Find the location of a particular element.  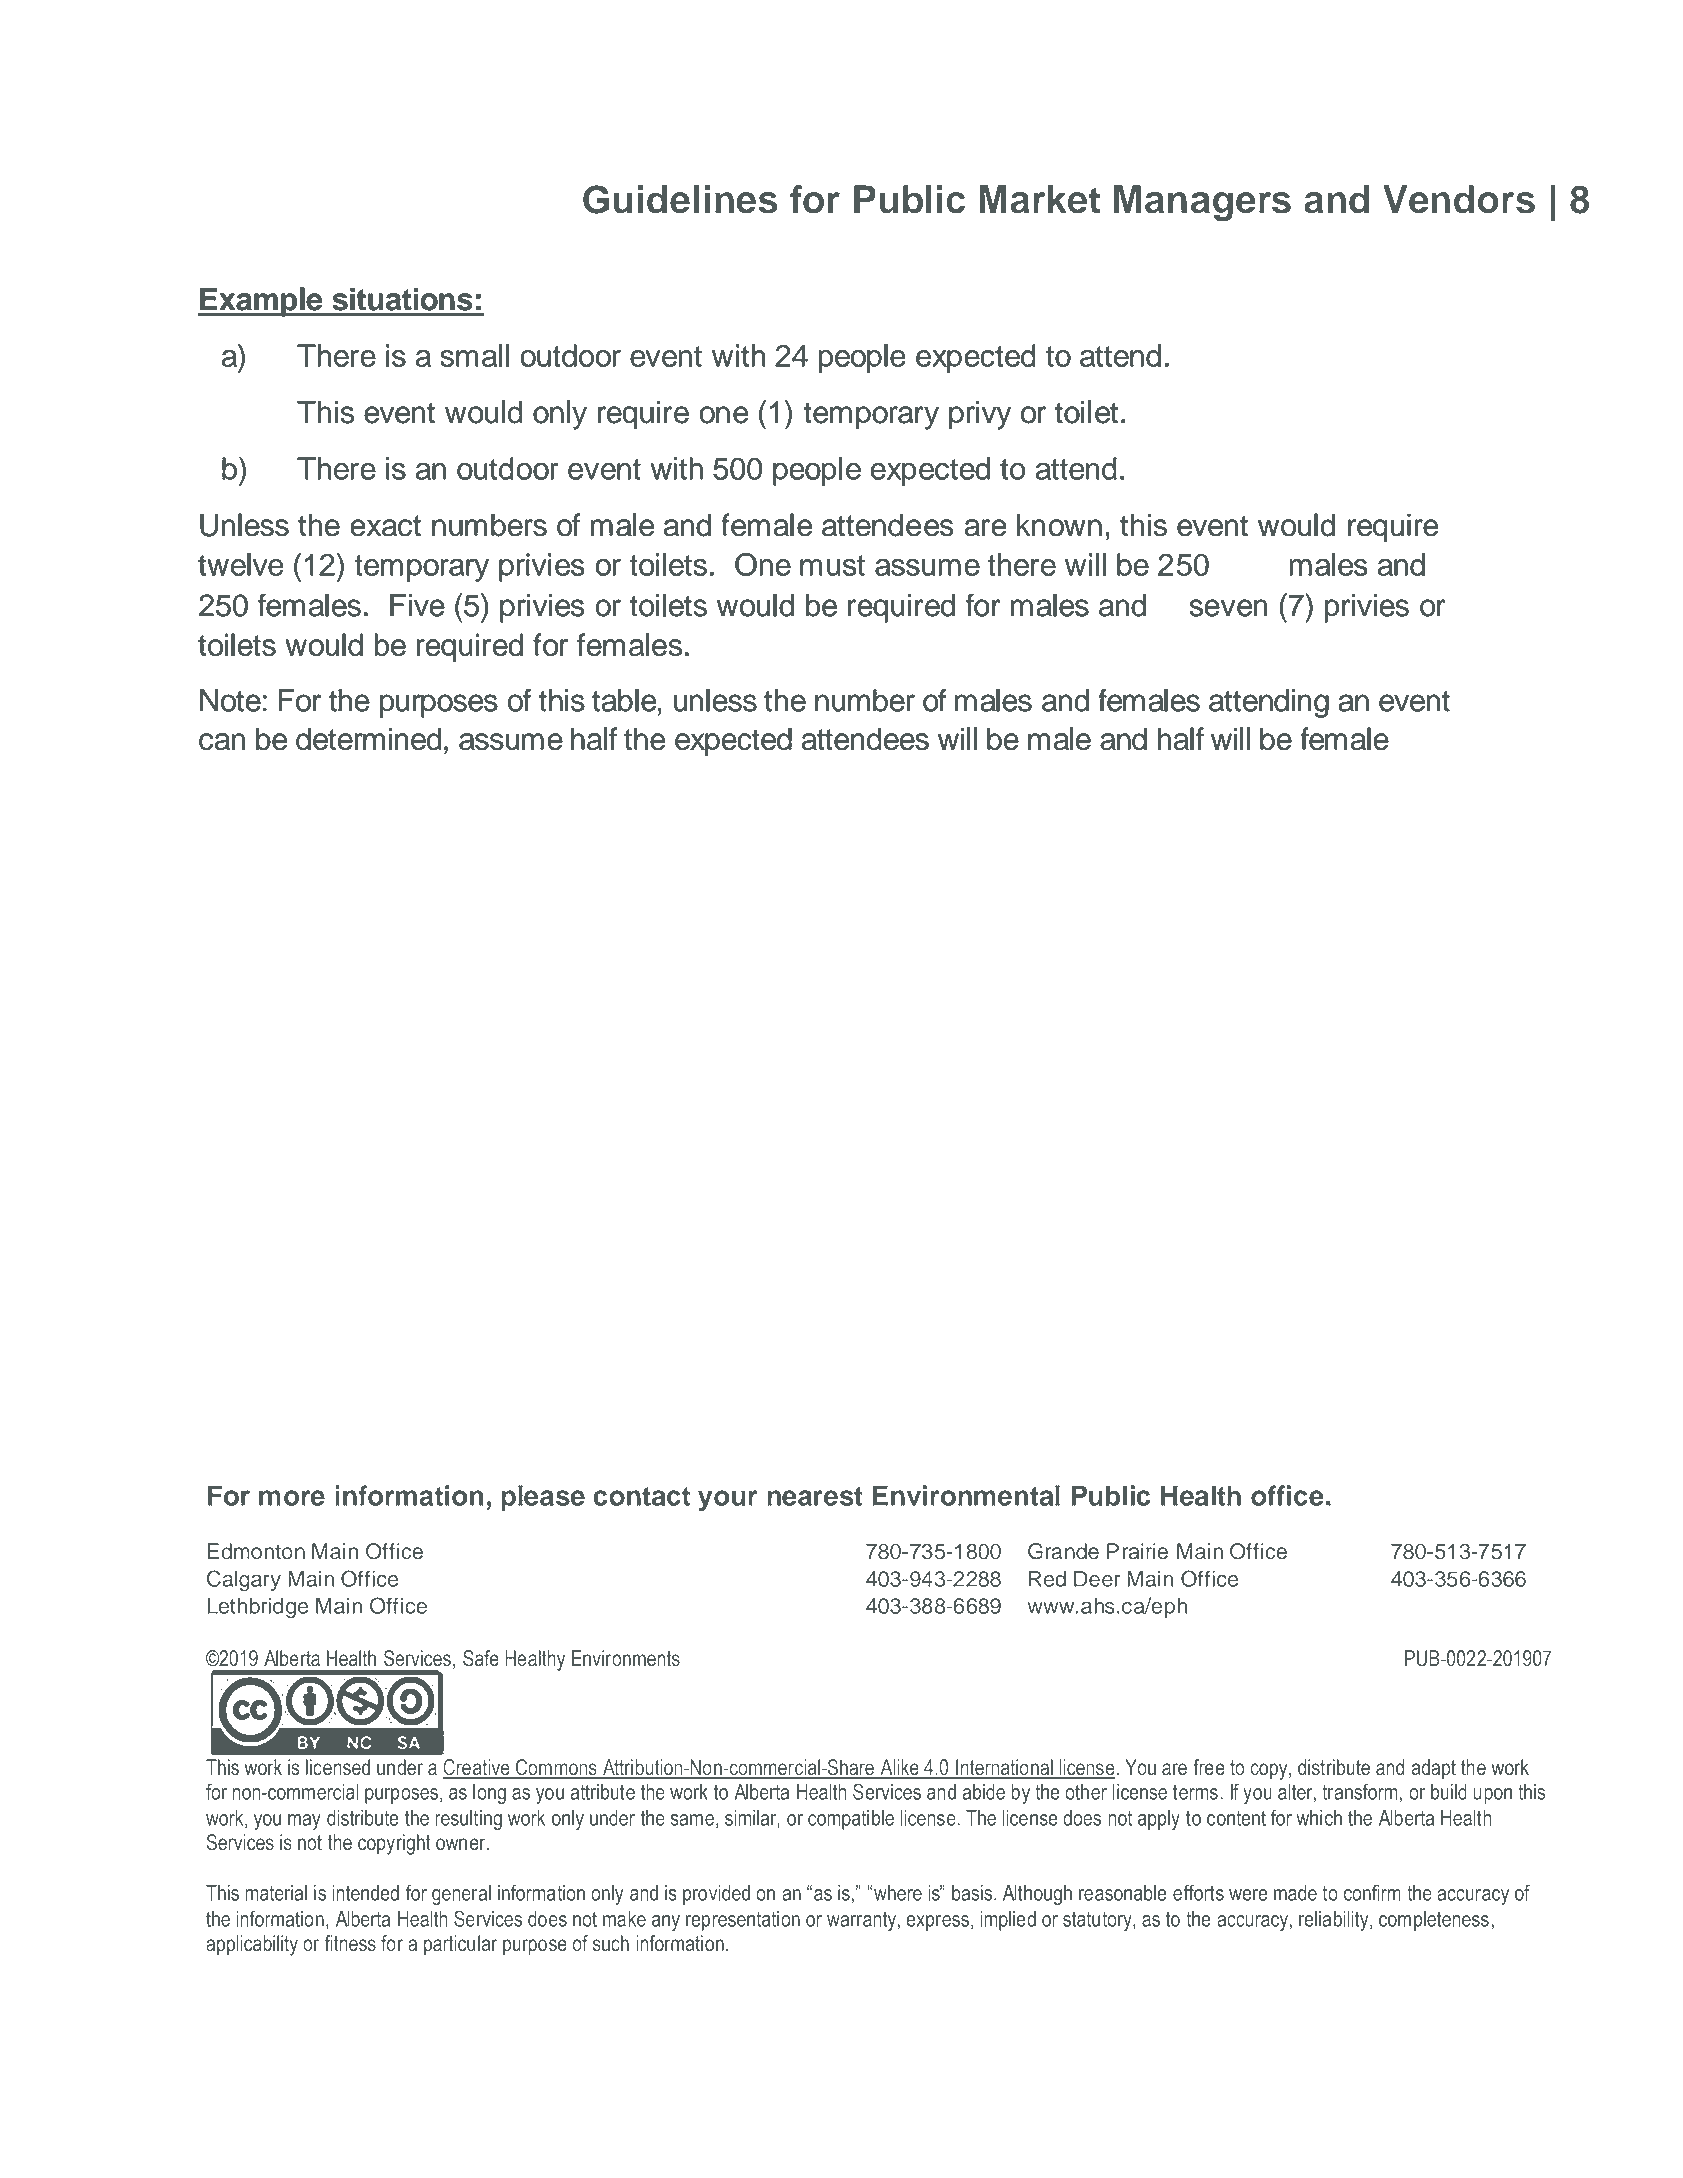

Vendors is located at coordinates (1459, 199).
